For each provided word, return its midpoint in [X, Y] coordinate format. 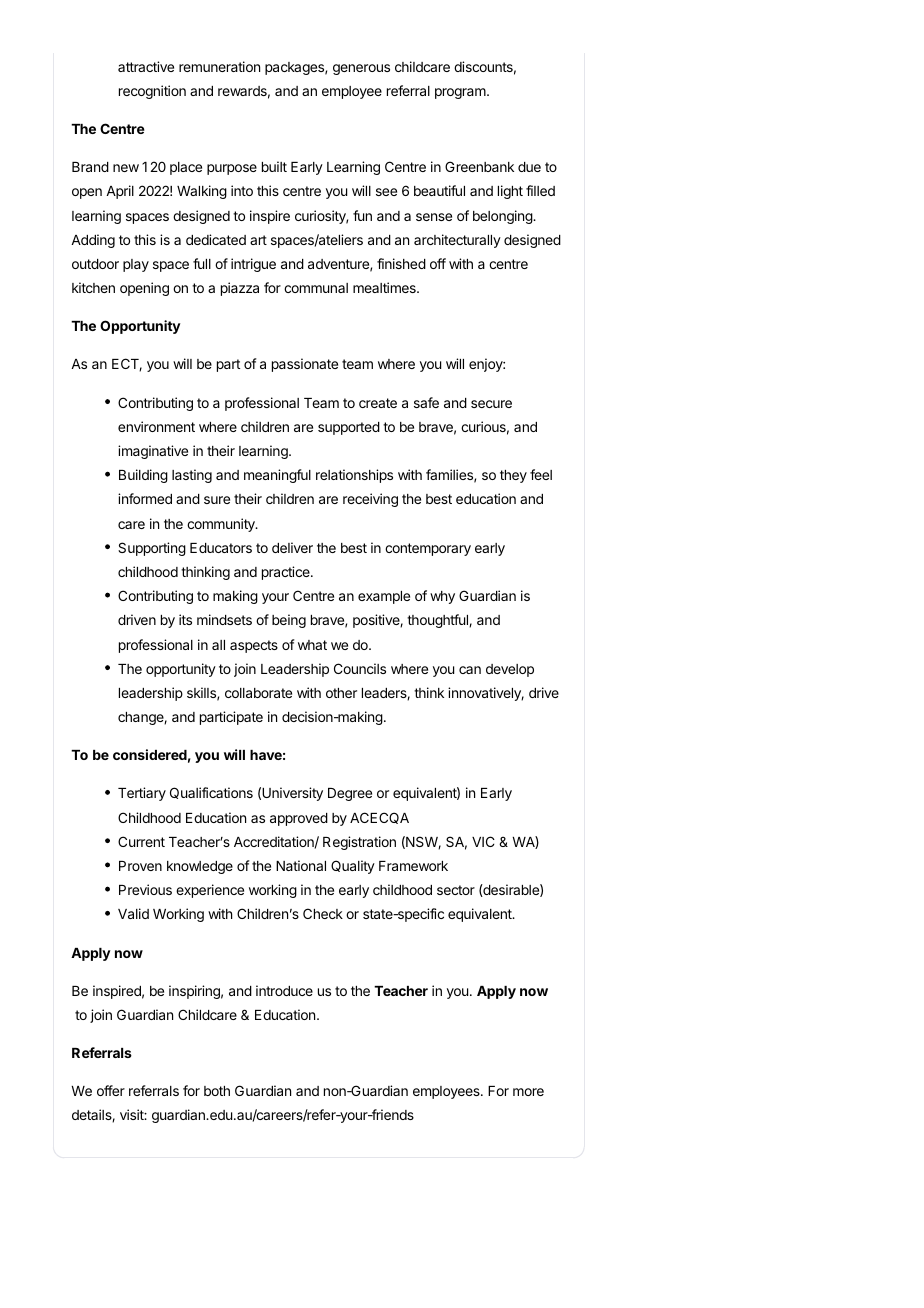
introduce [284, 990]
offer [111, 1090]
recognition [152, 92]
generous [361, 69]
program [461, 93]
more [528, 1092]
